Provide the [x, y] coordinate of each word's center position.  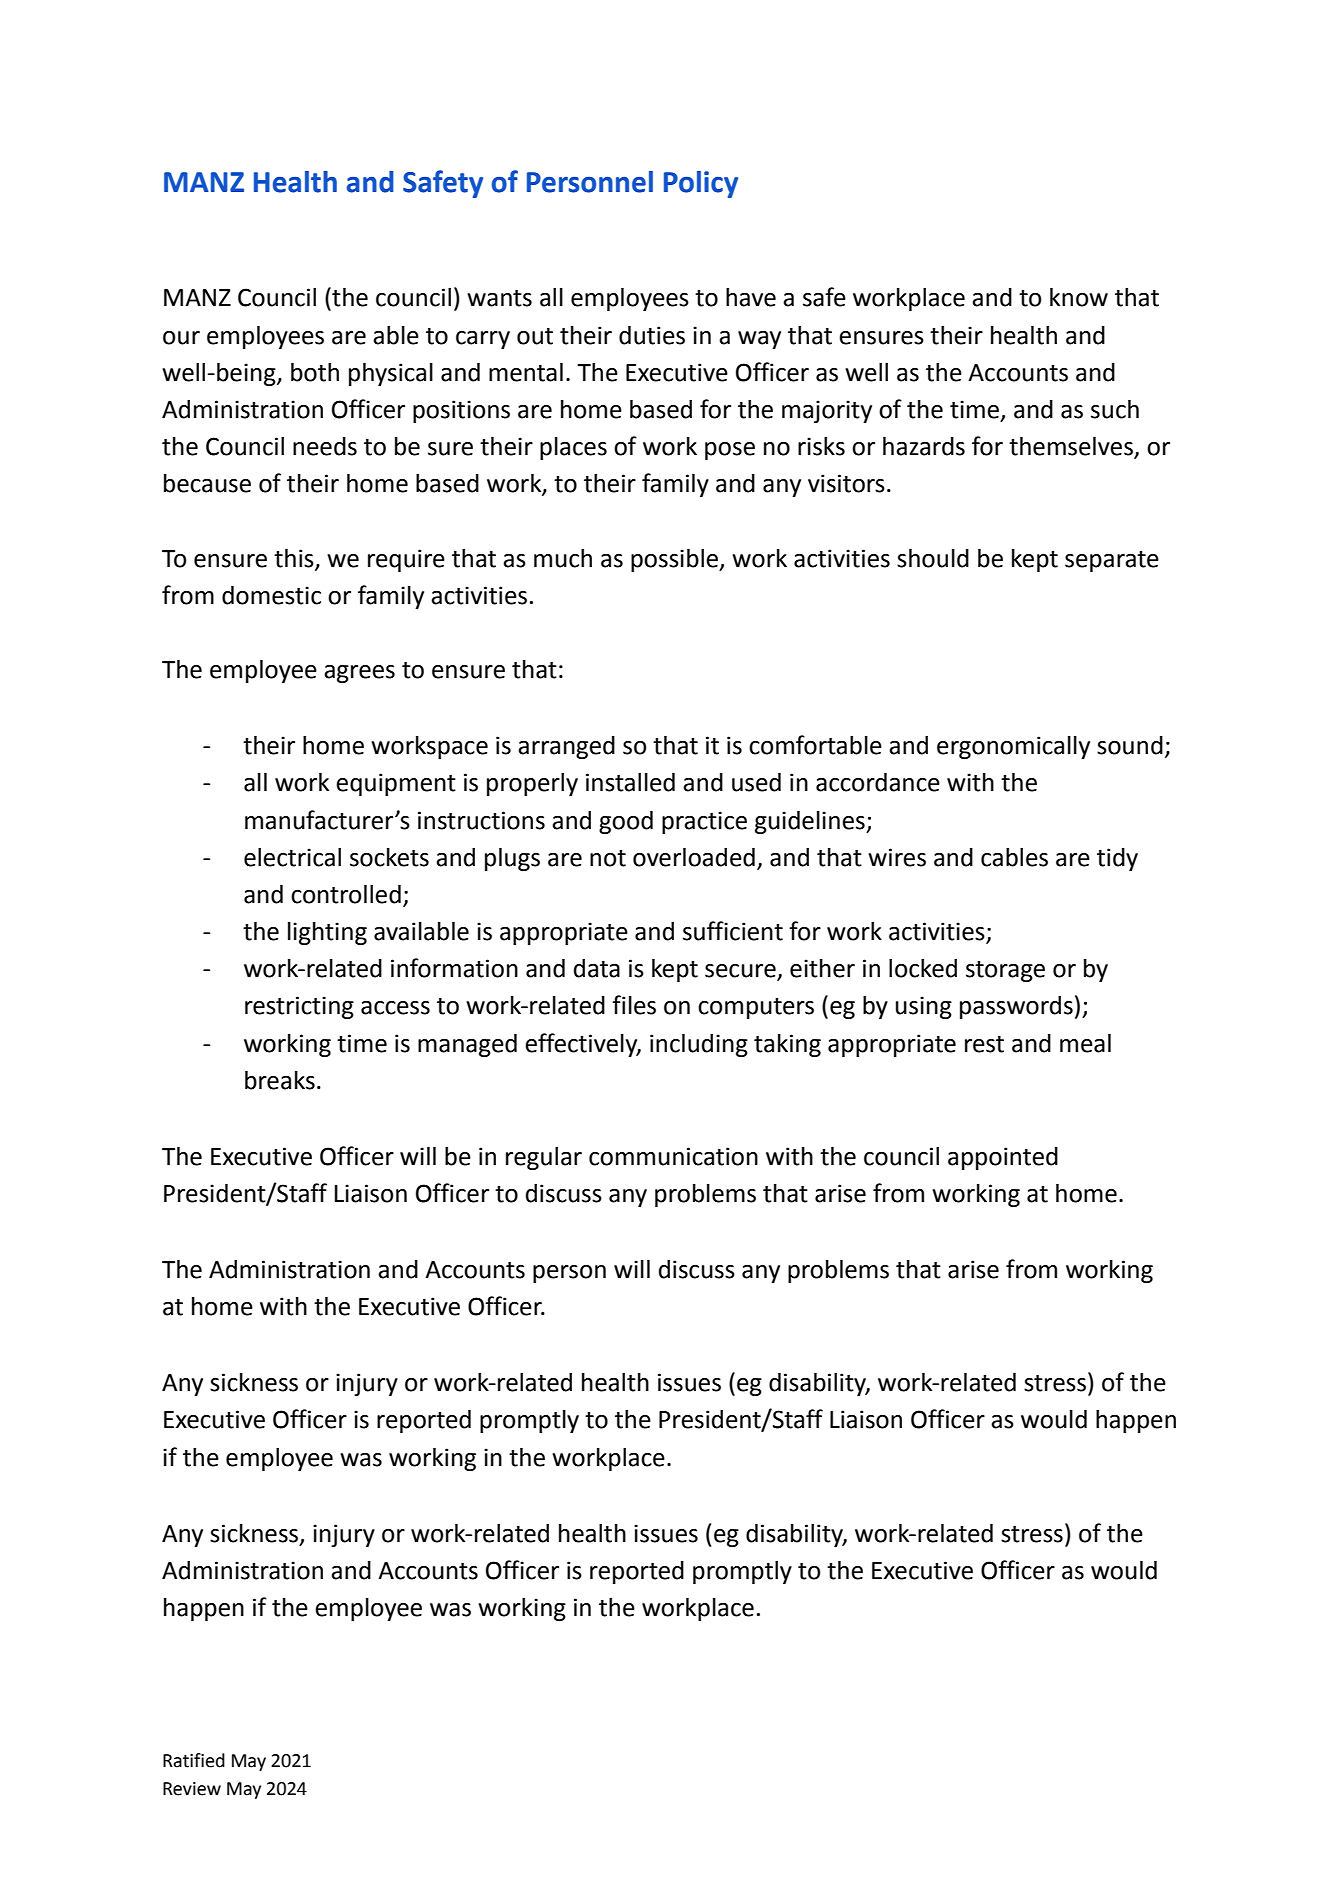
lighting [327, 933]
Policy [701, 184]
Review [192, 1789]
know [1079, 297]
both [315, 372]
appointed [1003, 1158]
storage [1005, 971]
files [634, 1005]
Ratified [194, 1760]
